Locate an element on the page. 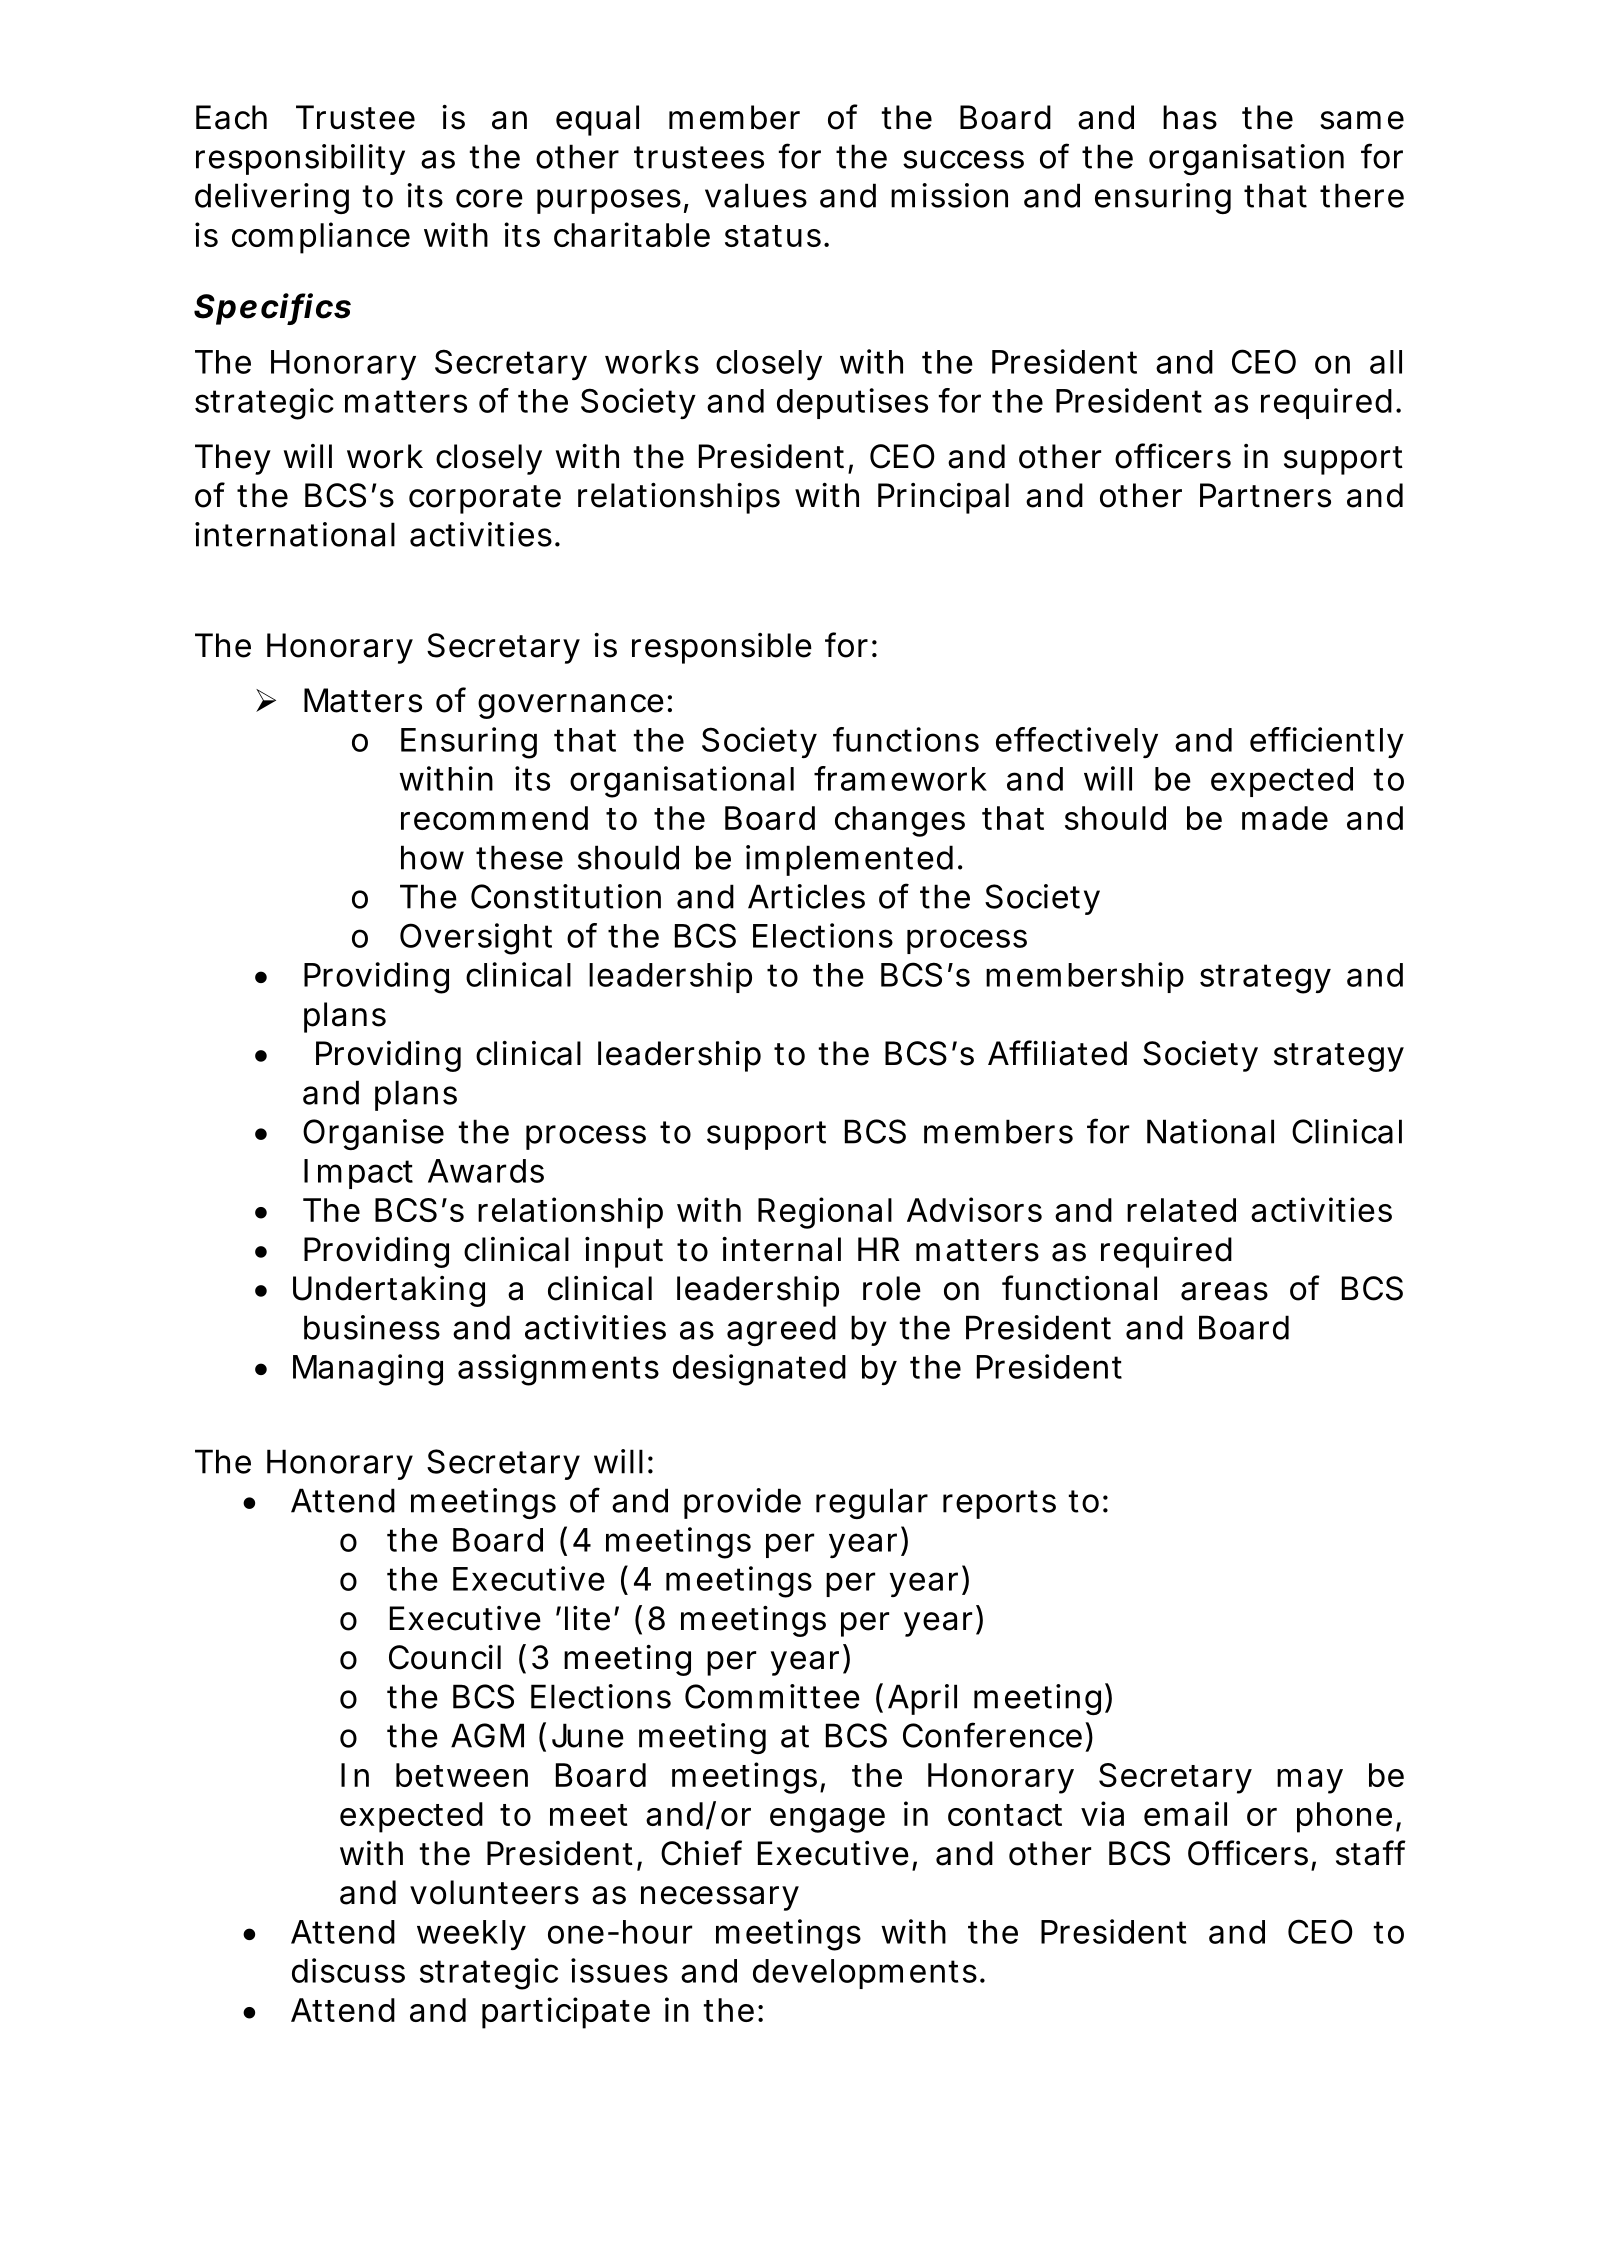 The width and height of the image is (1599, 2263). values is located at coordinates (756, 195).
